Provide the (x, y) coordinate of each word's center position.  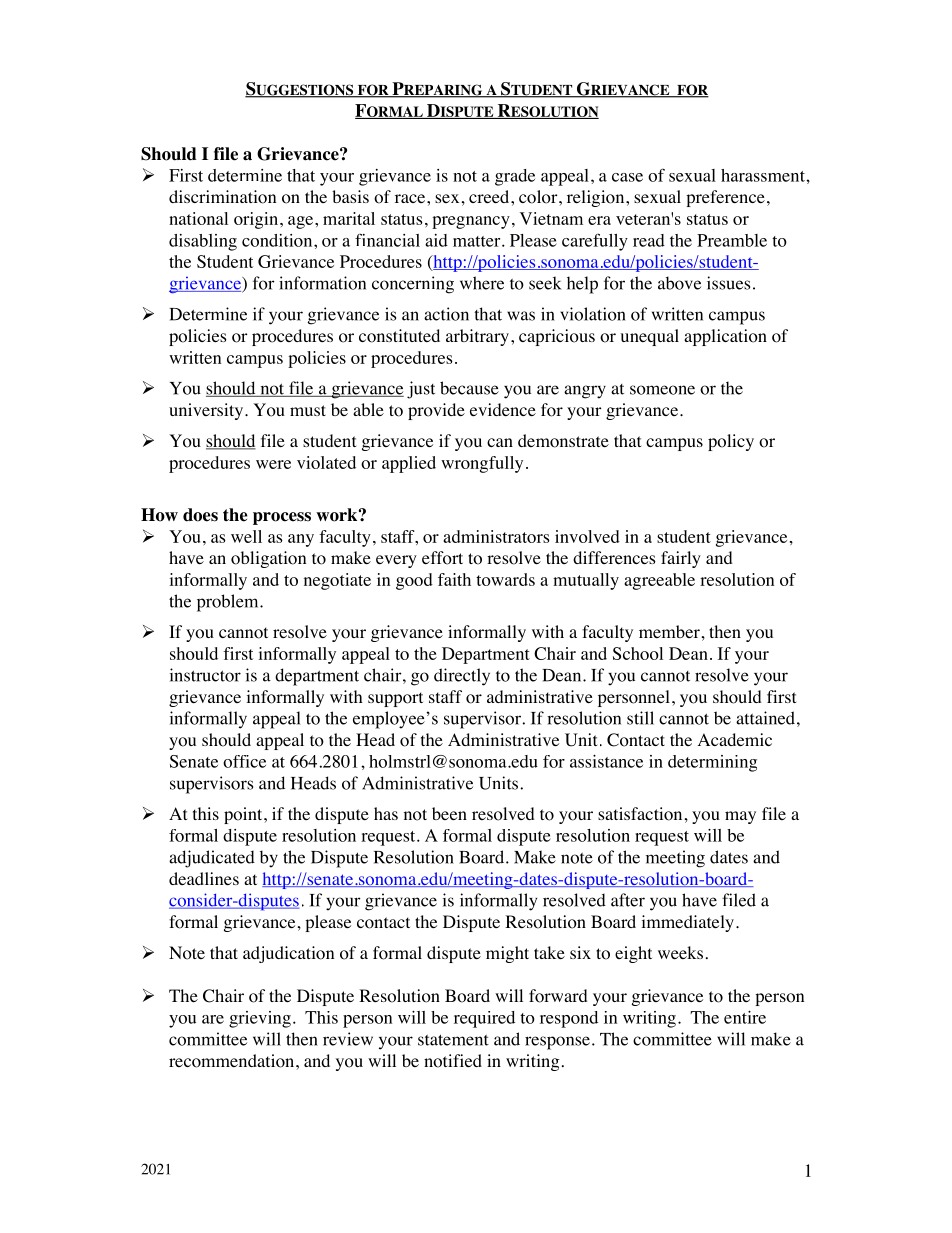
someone (662, 390)
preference (725, 198)
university (207, 411)
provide (436, 411)
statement (453, 1040)
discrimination (222, 197)
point (244, 815)
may (740, 817)
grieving (260, 1019)
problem (229, 603)
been (449, 813)
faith (454, 579)
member (669, 631)
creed (490, 196)
